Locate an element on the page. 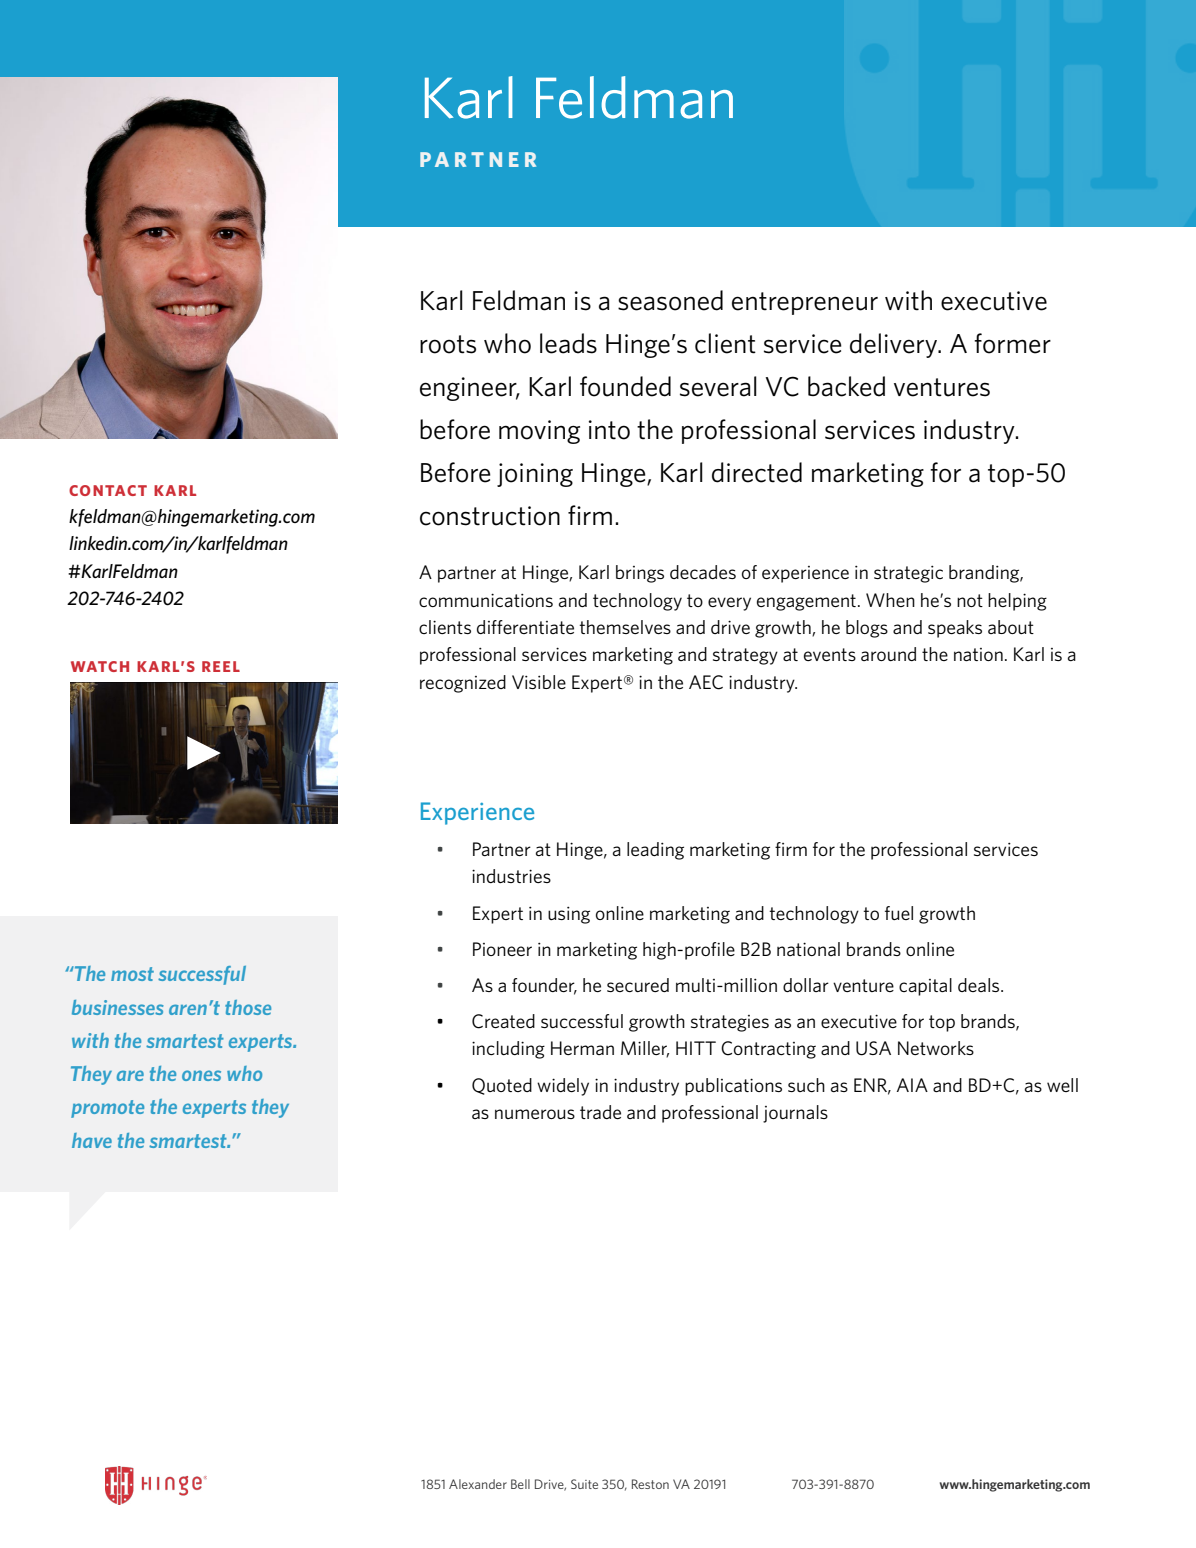 Image resolution: width=1196 pixels, height=1548 pixels. delivery is located at coordinates (895, 345).
